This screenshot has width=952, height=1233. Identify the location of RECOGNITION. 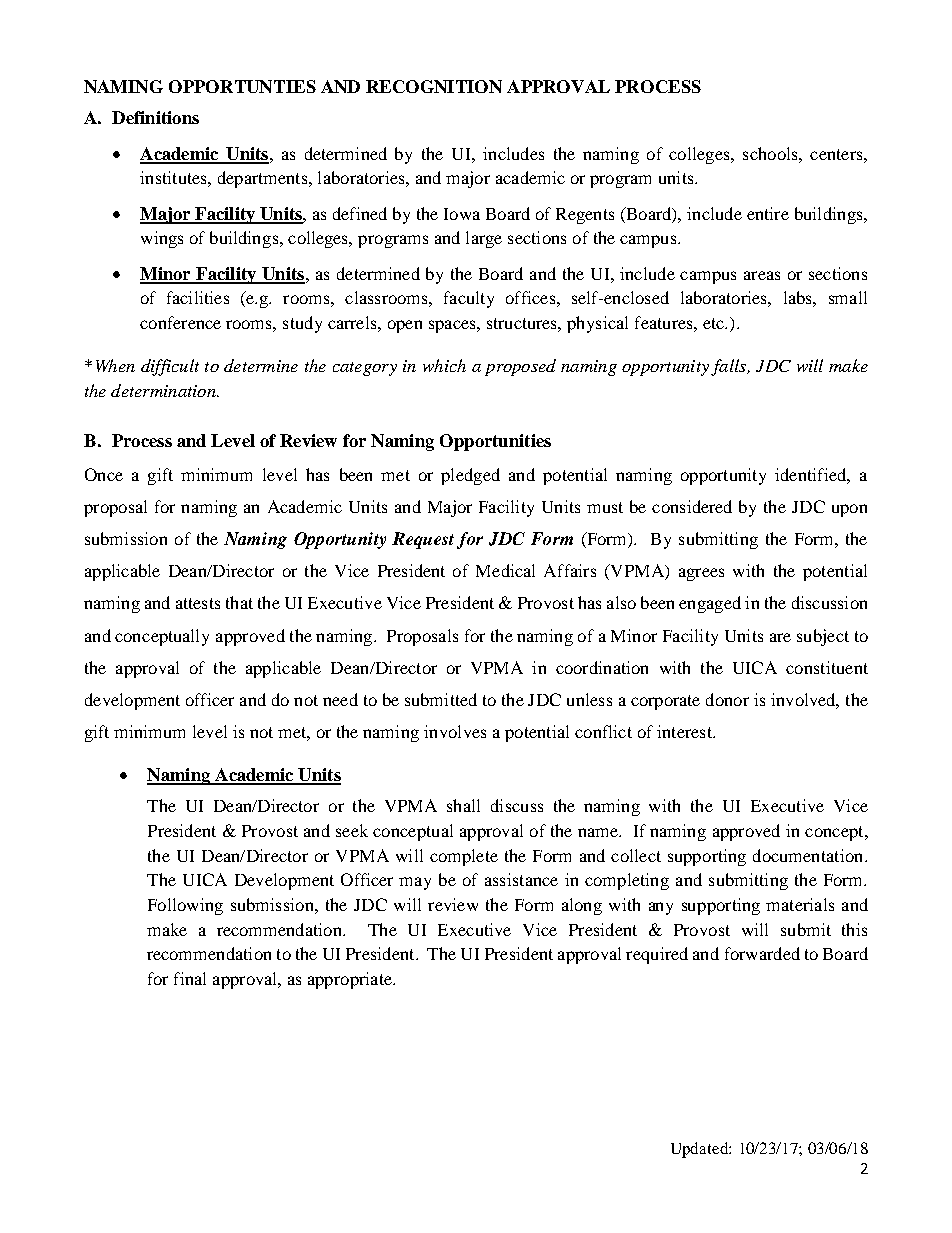
(434, 86).
